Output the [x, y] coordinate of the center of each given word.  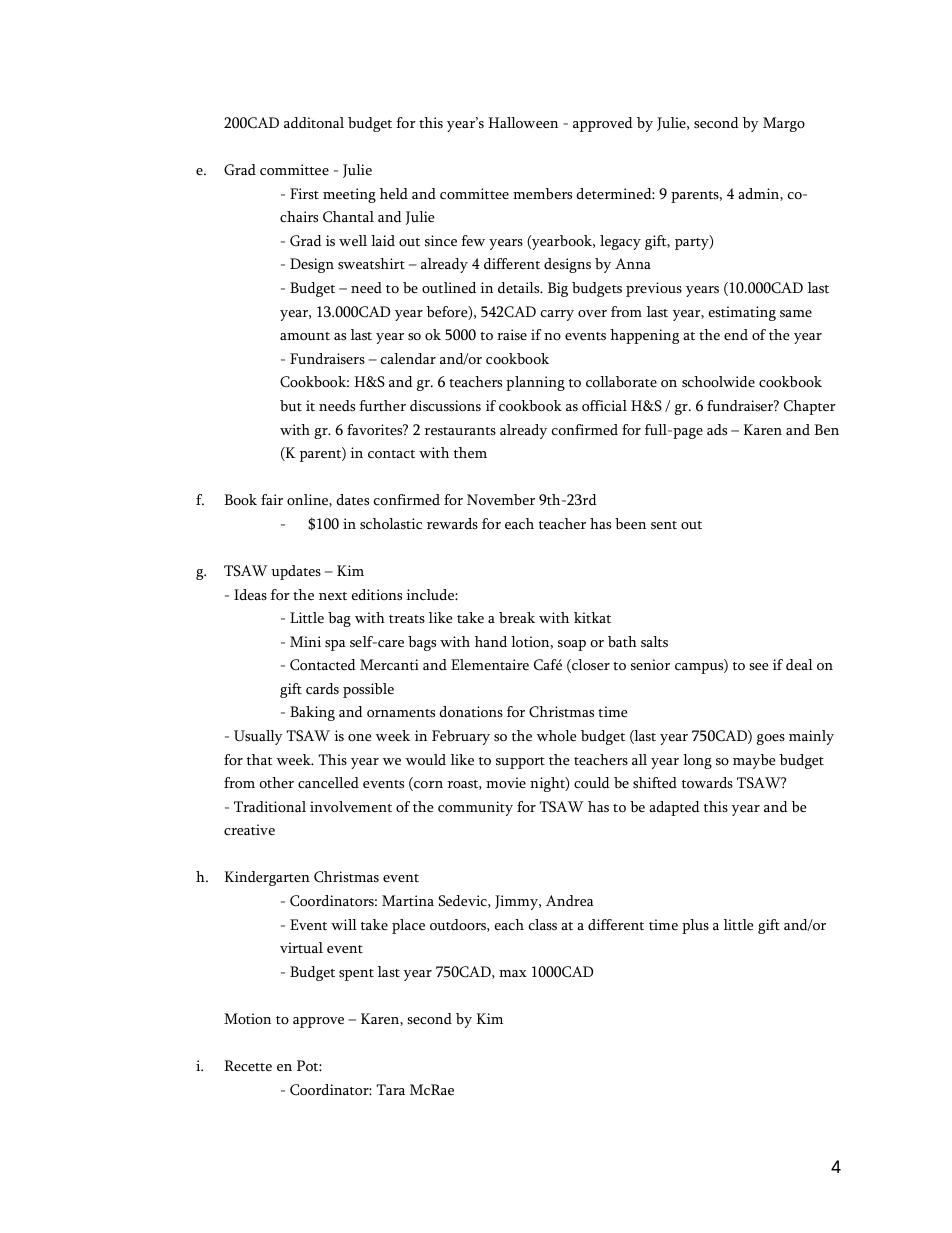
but [291, 406]
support [520, 763]
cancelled [328, 783]
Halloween [523, 123]
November [501, 500]
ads [717, 430]
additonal [314, 123]
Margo [784, 124]
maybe [754, 761]
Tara [391, 1089]
